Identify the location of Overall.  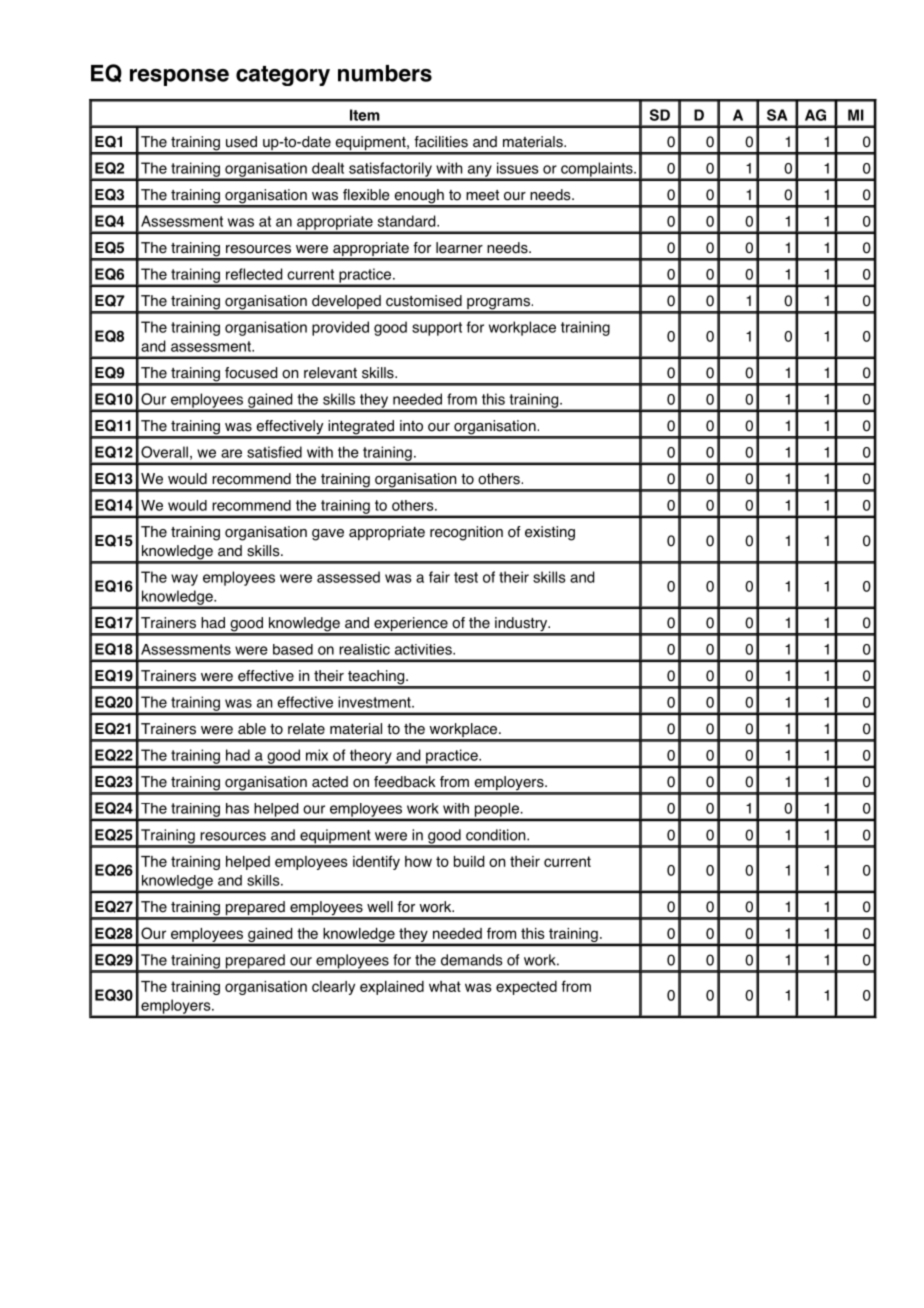
(164, 452).
